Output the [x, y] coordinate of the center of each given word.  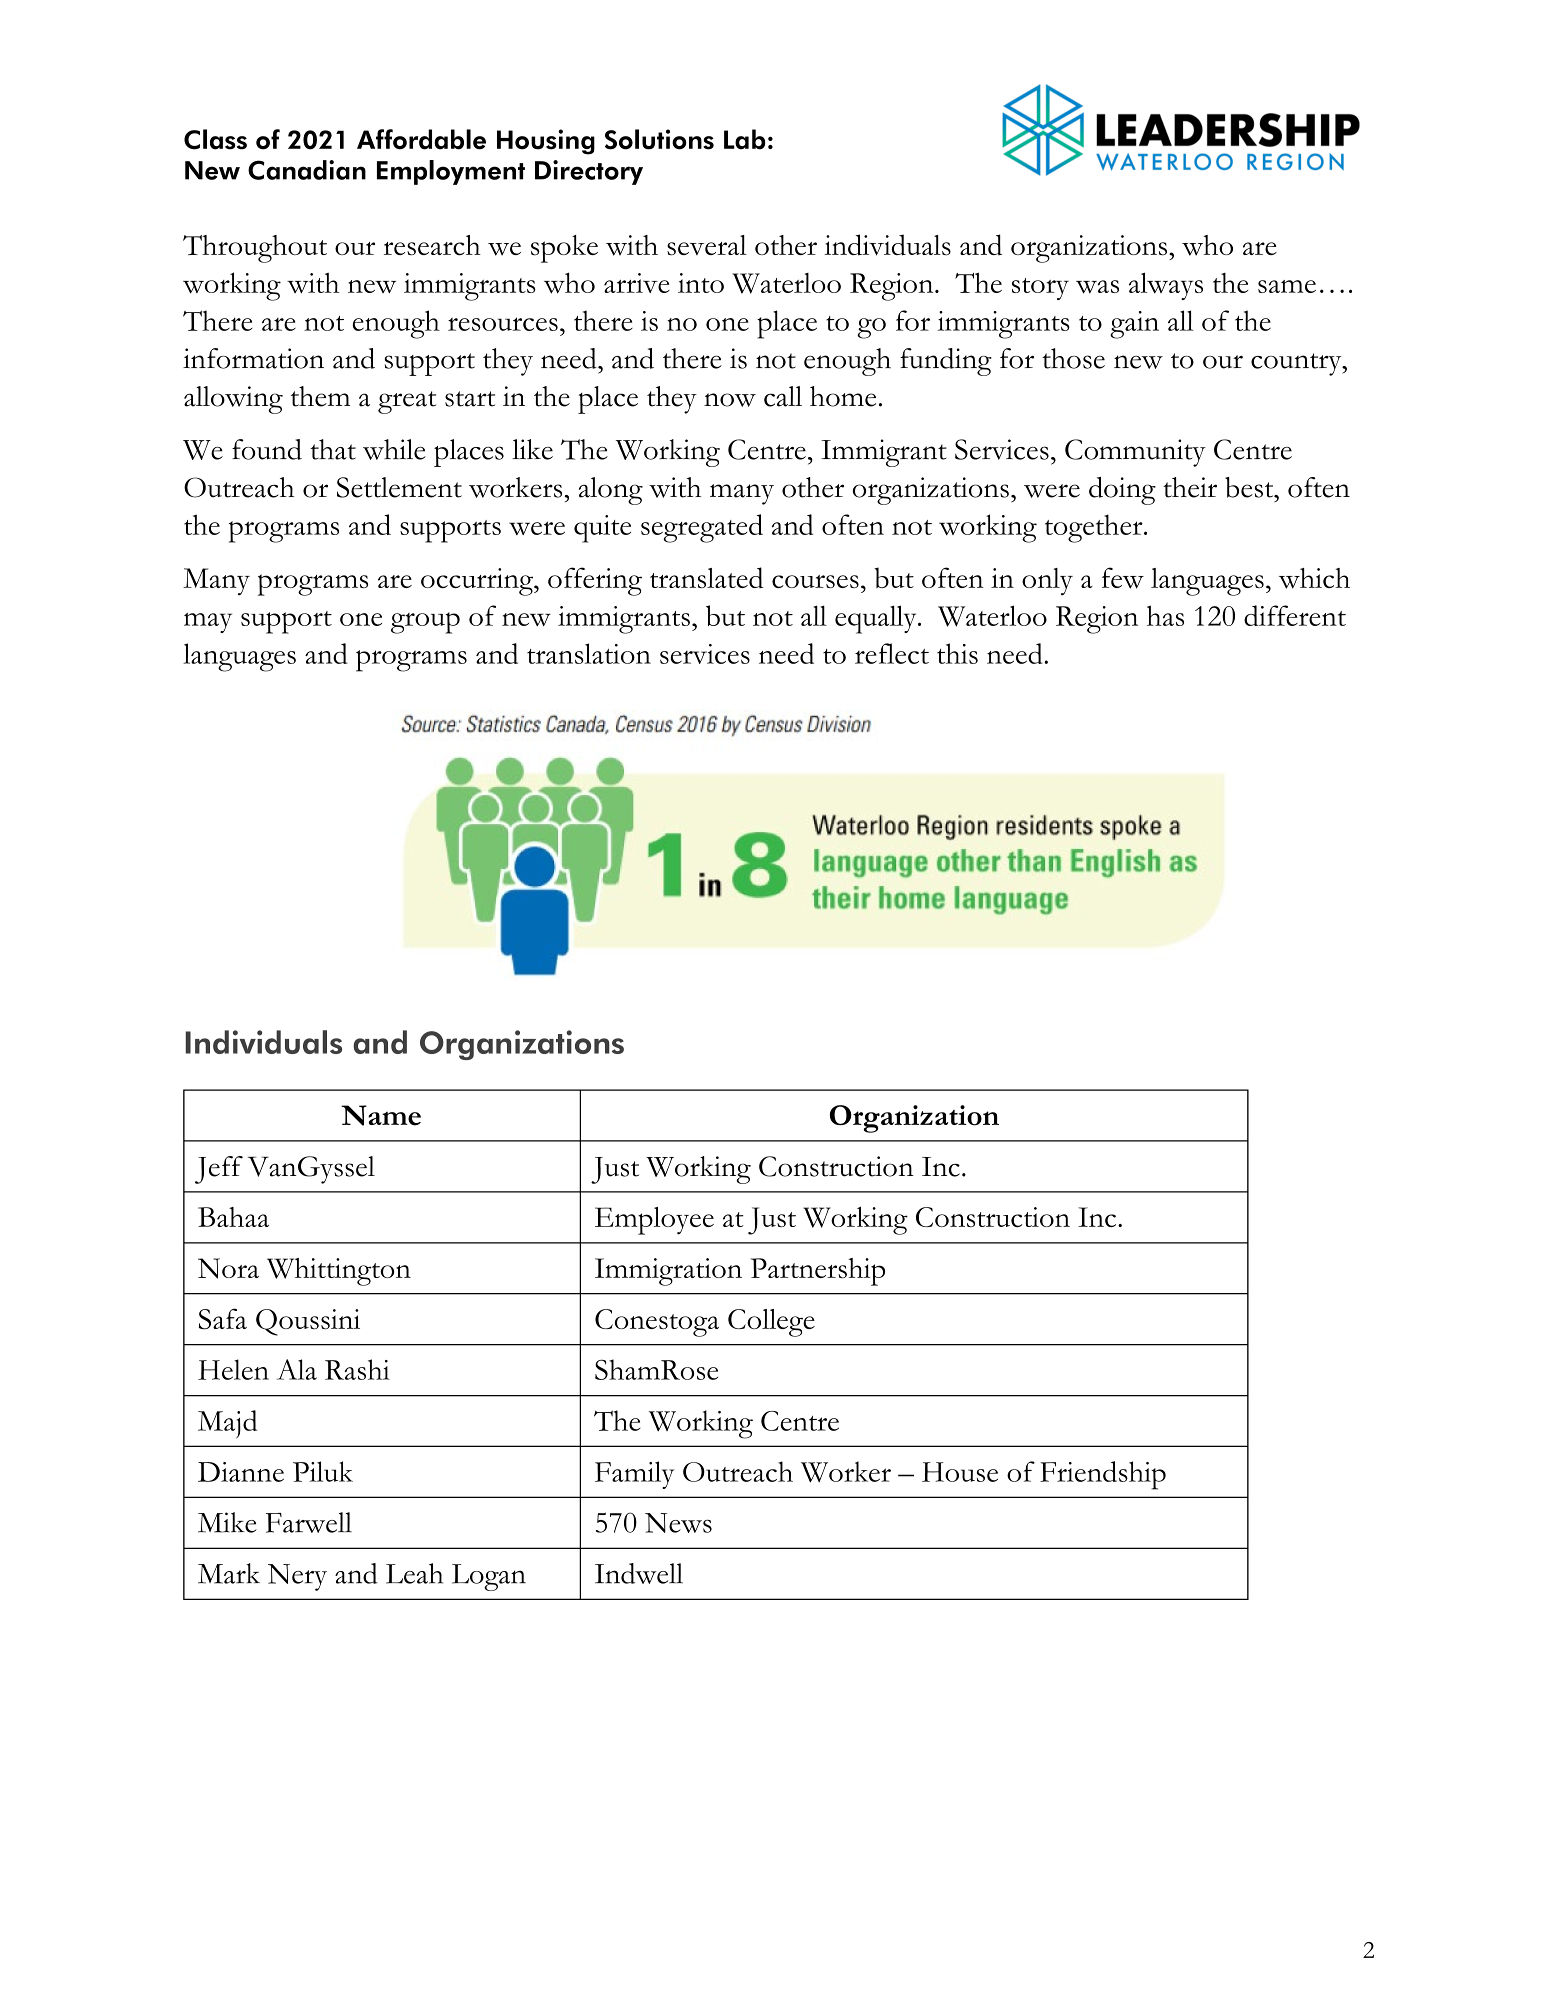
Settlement [399, 487]
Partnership [818, 1272]
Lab [745, 139]
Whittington [339, 1272]
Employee [654, 1221]
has [1165, 615]
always [1166, 286]
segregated [702, 528]
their [1190, 487]
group [425, 623]
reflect [892, 653]
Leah [414, 1573]
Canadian [307, 170]
